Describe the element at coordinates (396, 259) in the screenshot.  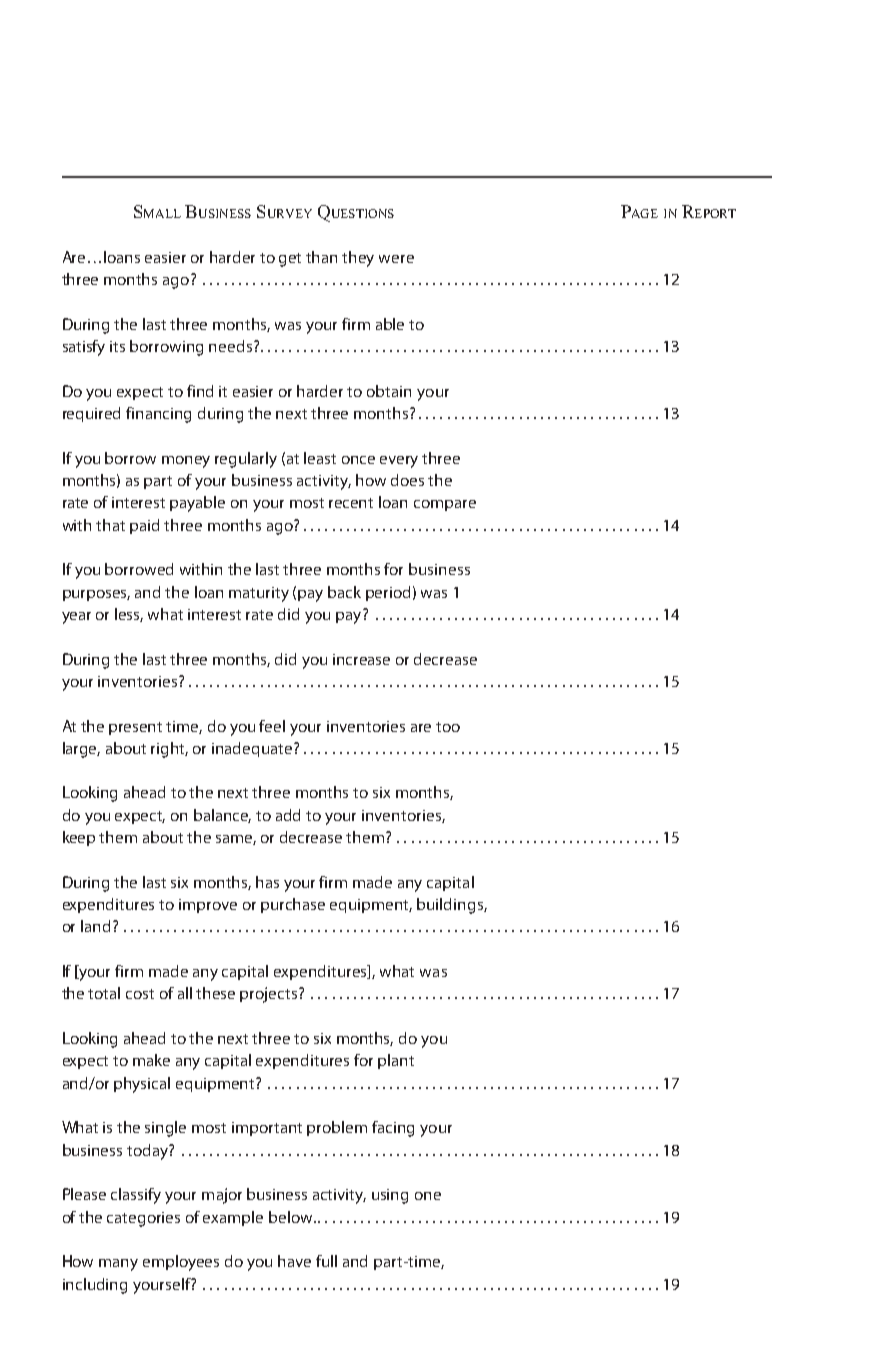
I see `were` at that location.
